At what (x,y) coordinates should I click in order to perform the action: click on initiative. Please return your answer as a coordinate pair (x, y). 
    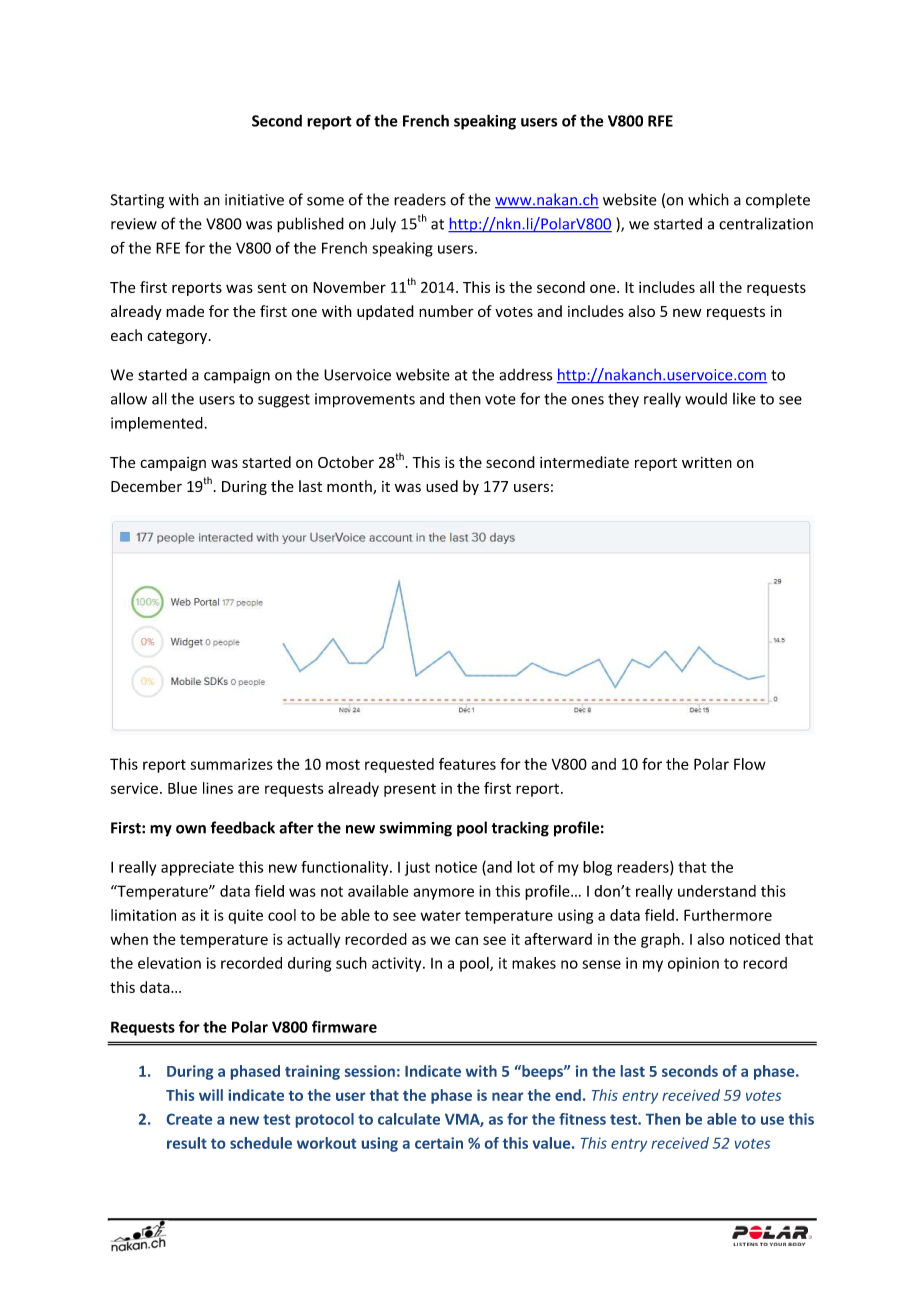
    Looking at the image, I should click on (254, 200).
